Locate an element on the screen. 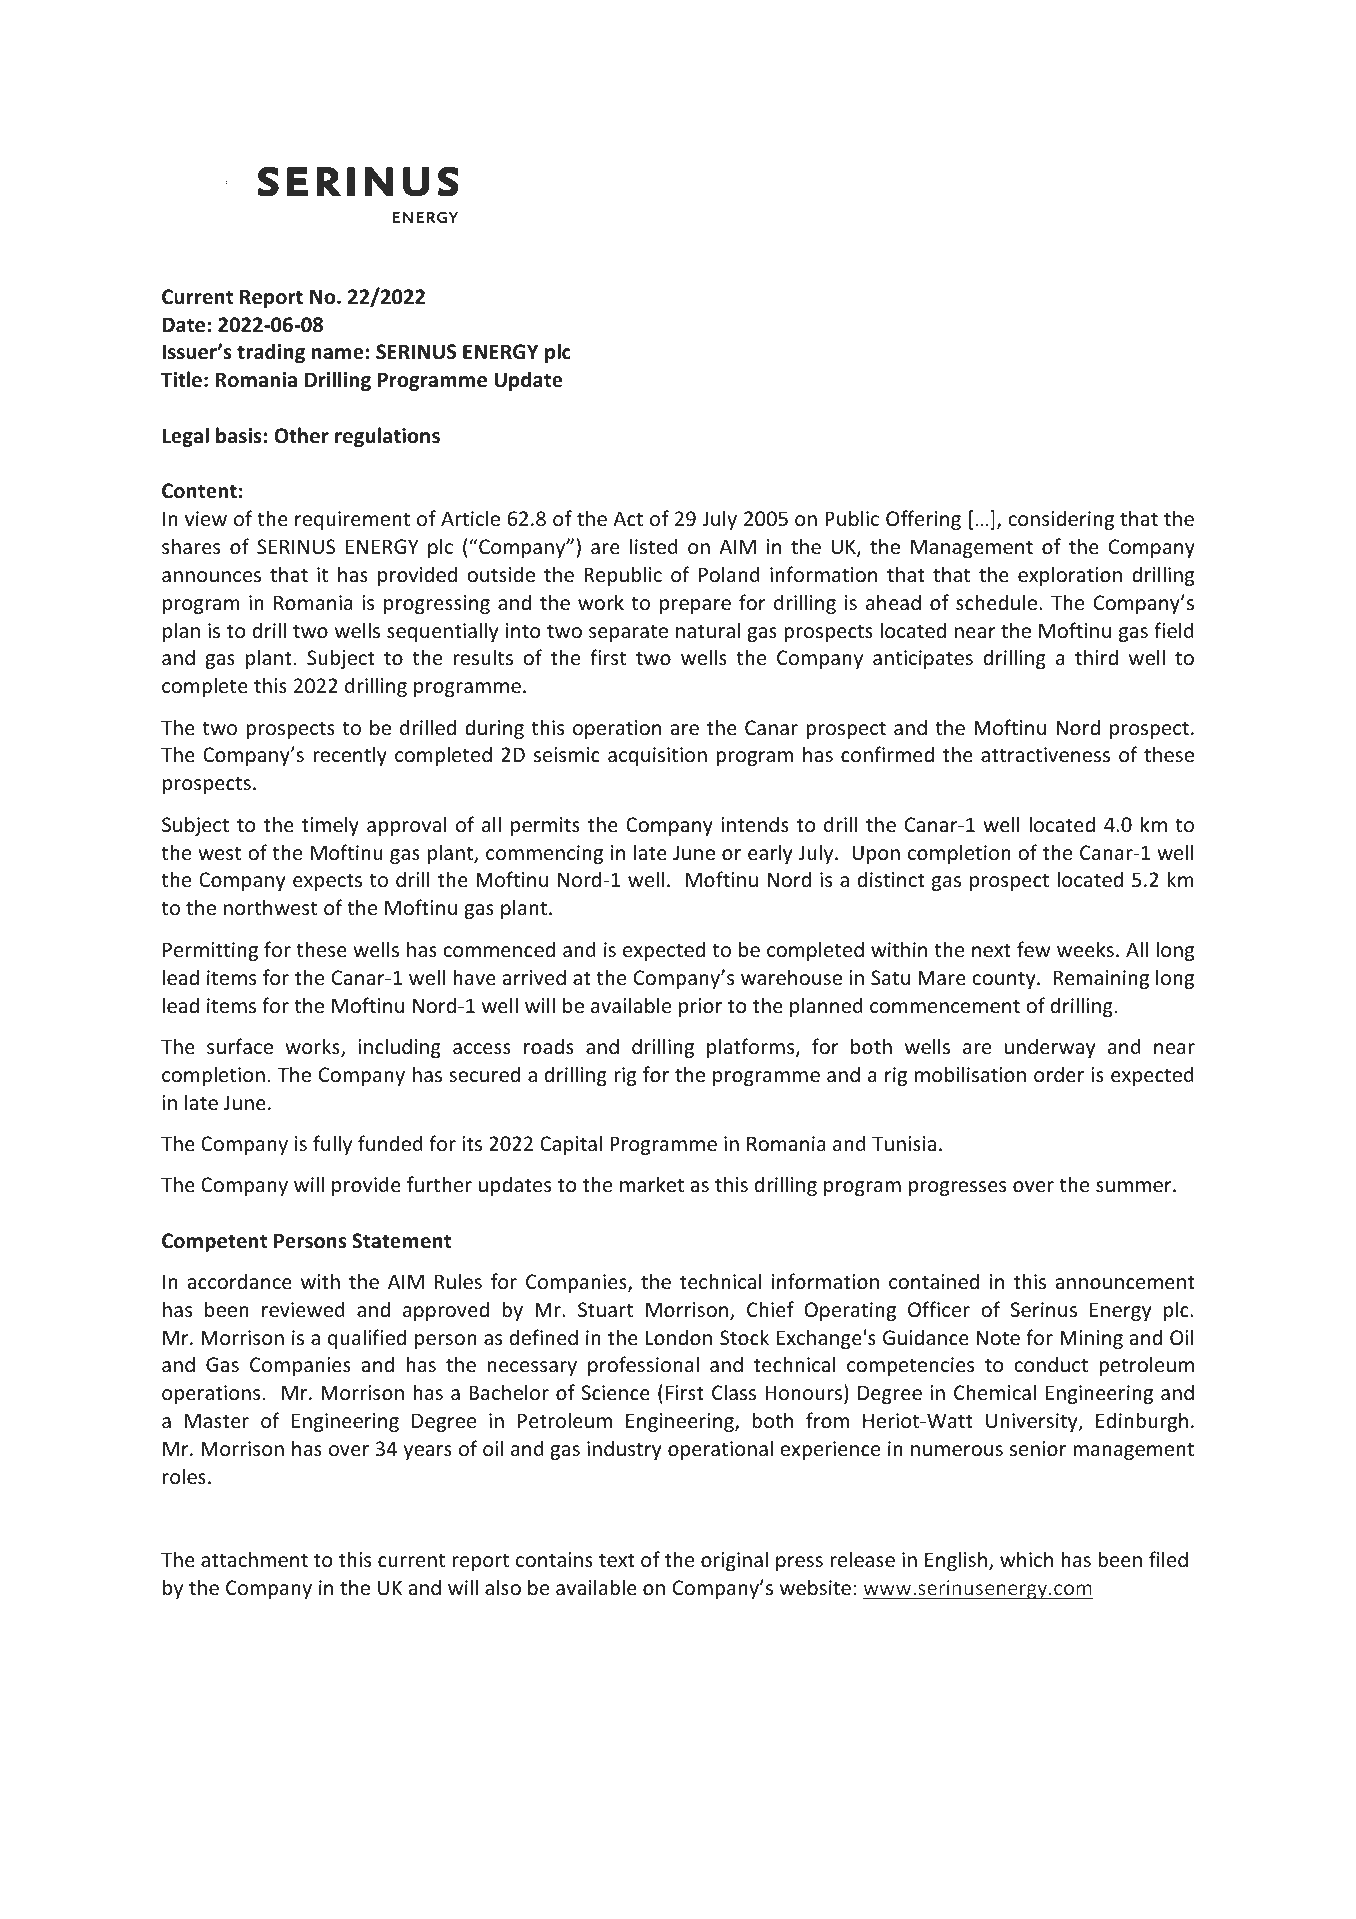 The width and height of the screenshot is (1356, 1919). considering is located at coordinates (1061, 520).
